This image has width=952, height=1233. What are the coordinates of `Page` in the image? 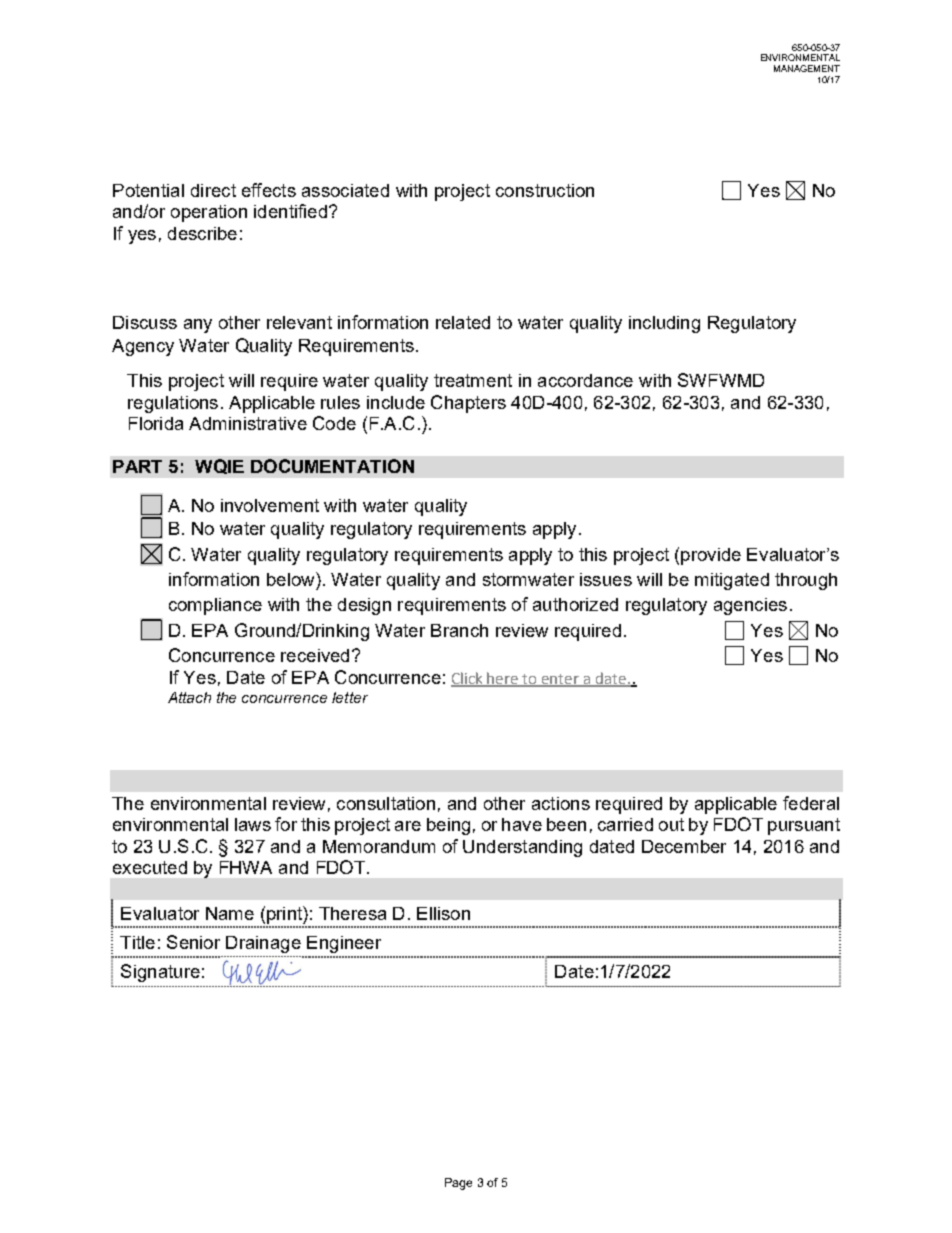 It's located at (458, 1184).
